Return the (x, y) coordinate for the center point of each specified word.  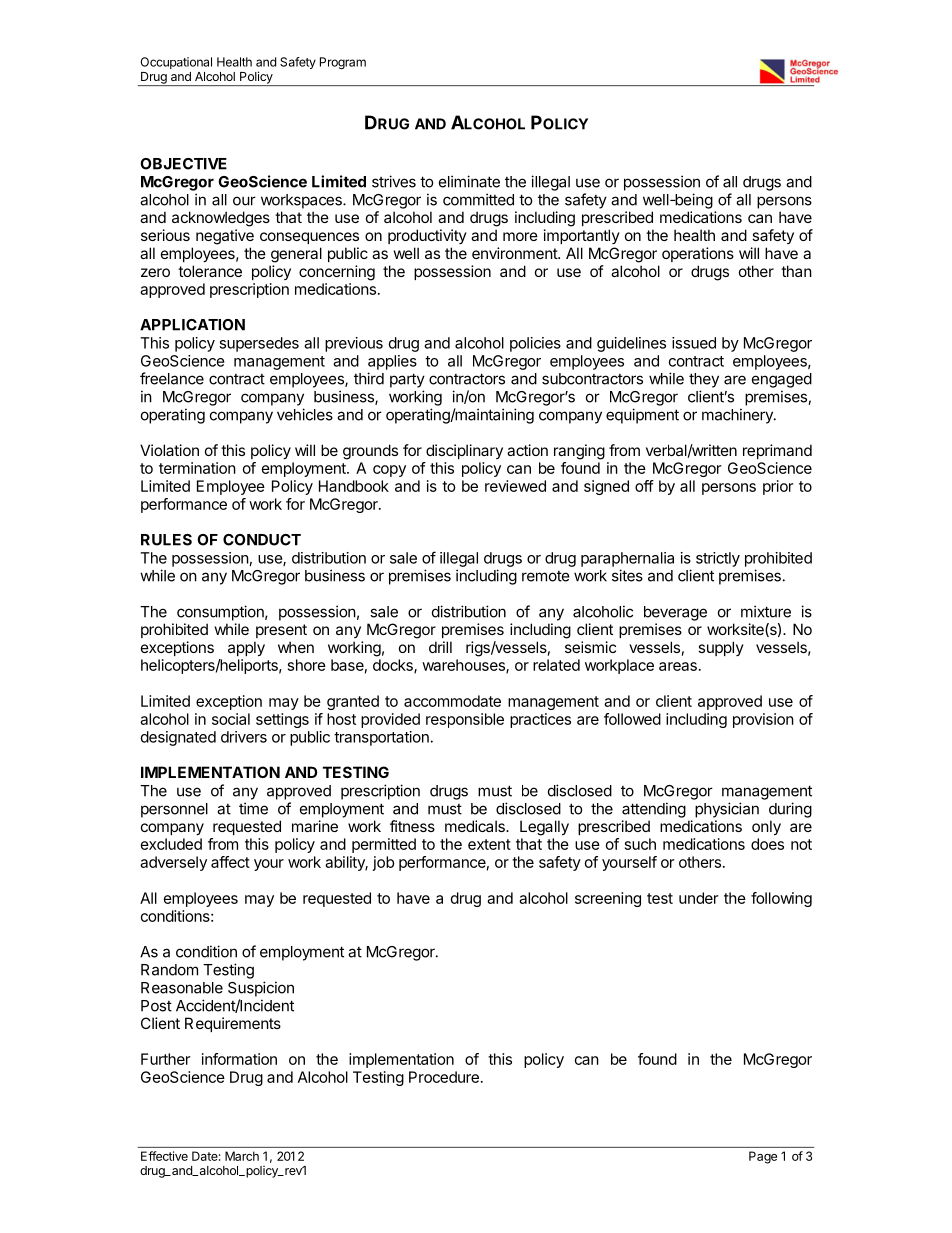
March (242, 1156)
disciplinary (464, 451)
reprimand (777, 451)
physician (727, 810)
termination (197, 468)
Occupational (176, 63)
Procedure (444, 1077)
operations (698, 254)
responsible (465, 720)
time (253, 808)
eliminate (469, 181)
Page (763, 1157)
